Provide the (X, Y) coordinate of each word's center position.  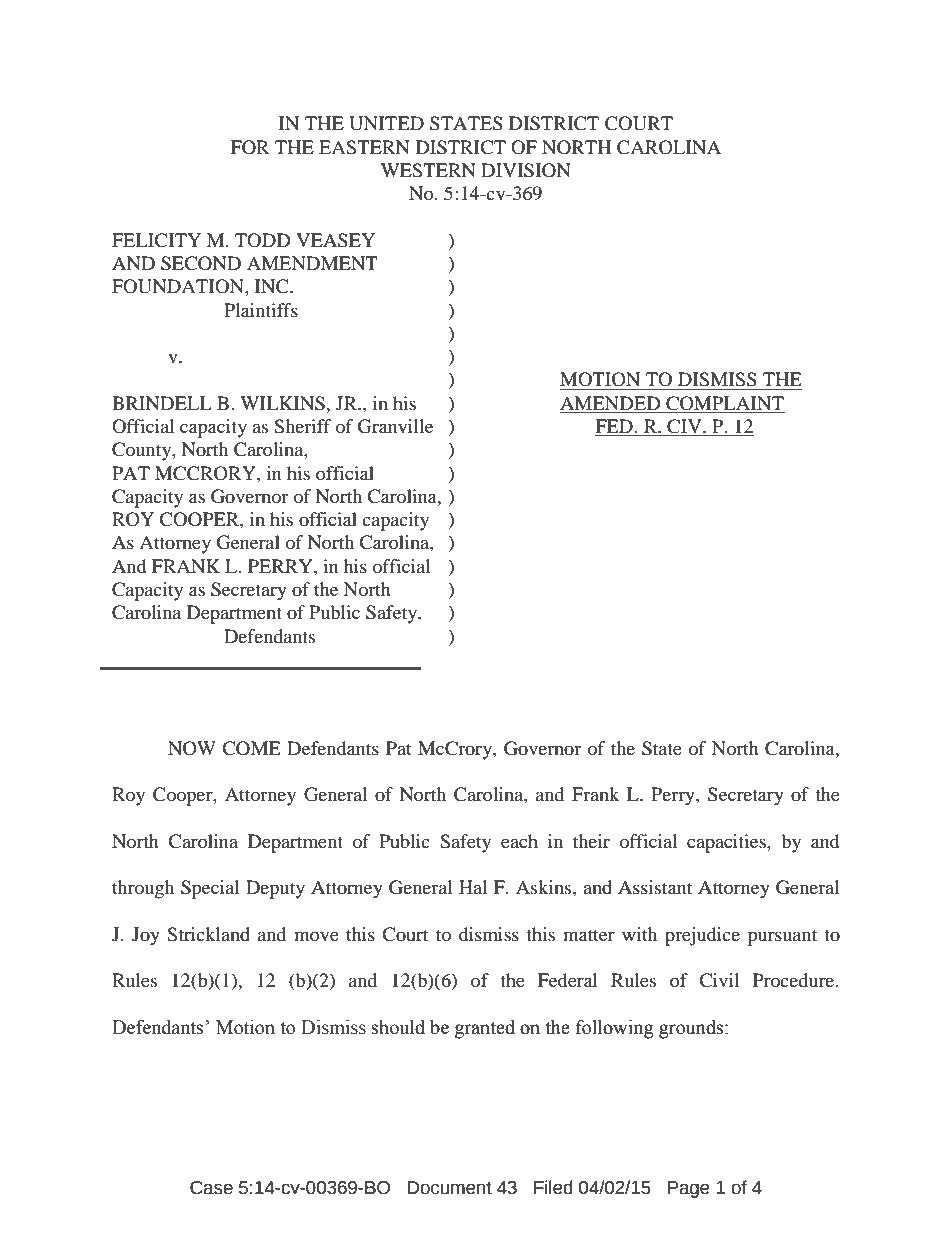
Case (211, 1188)
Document (449, 1188)
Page (689, 1189)
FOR (249, 147)
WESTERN (428, 170)
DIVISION (526, 170)
